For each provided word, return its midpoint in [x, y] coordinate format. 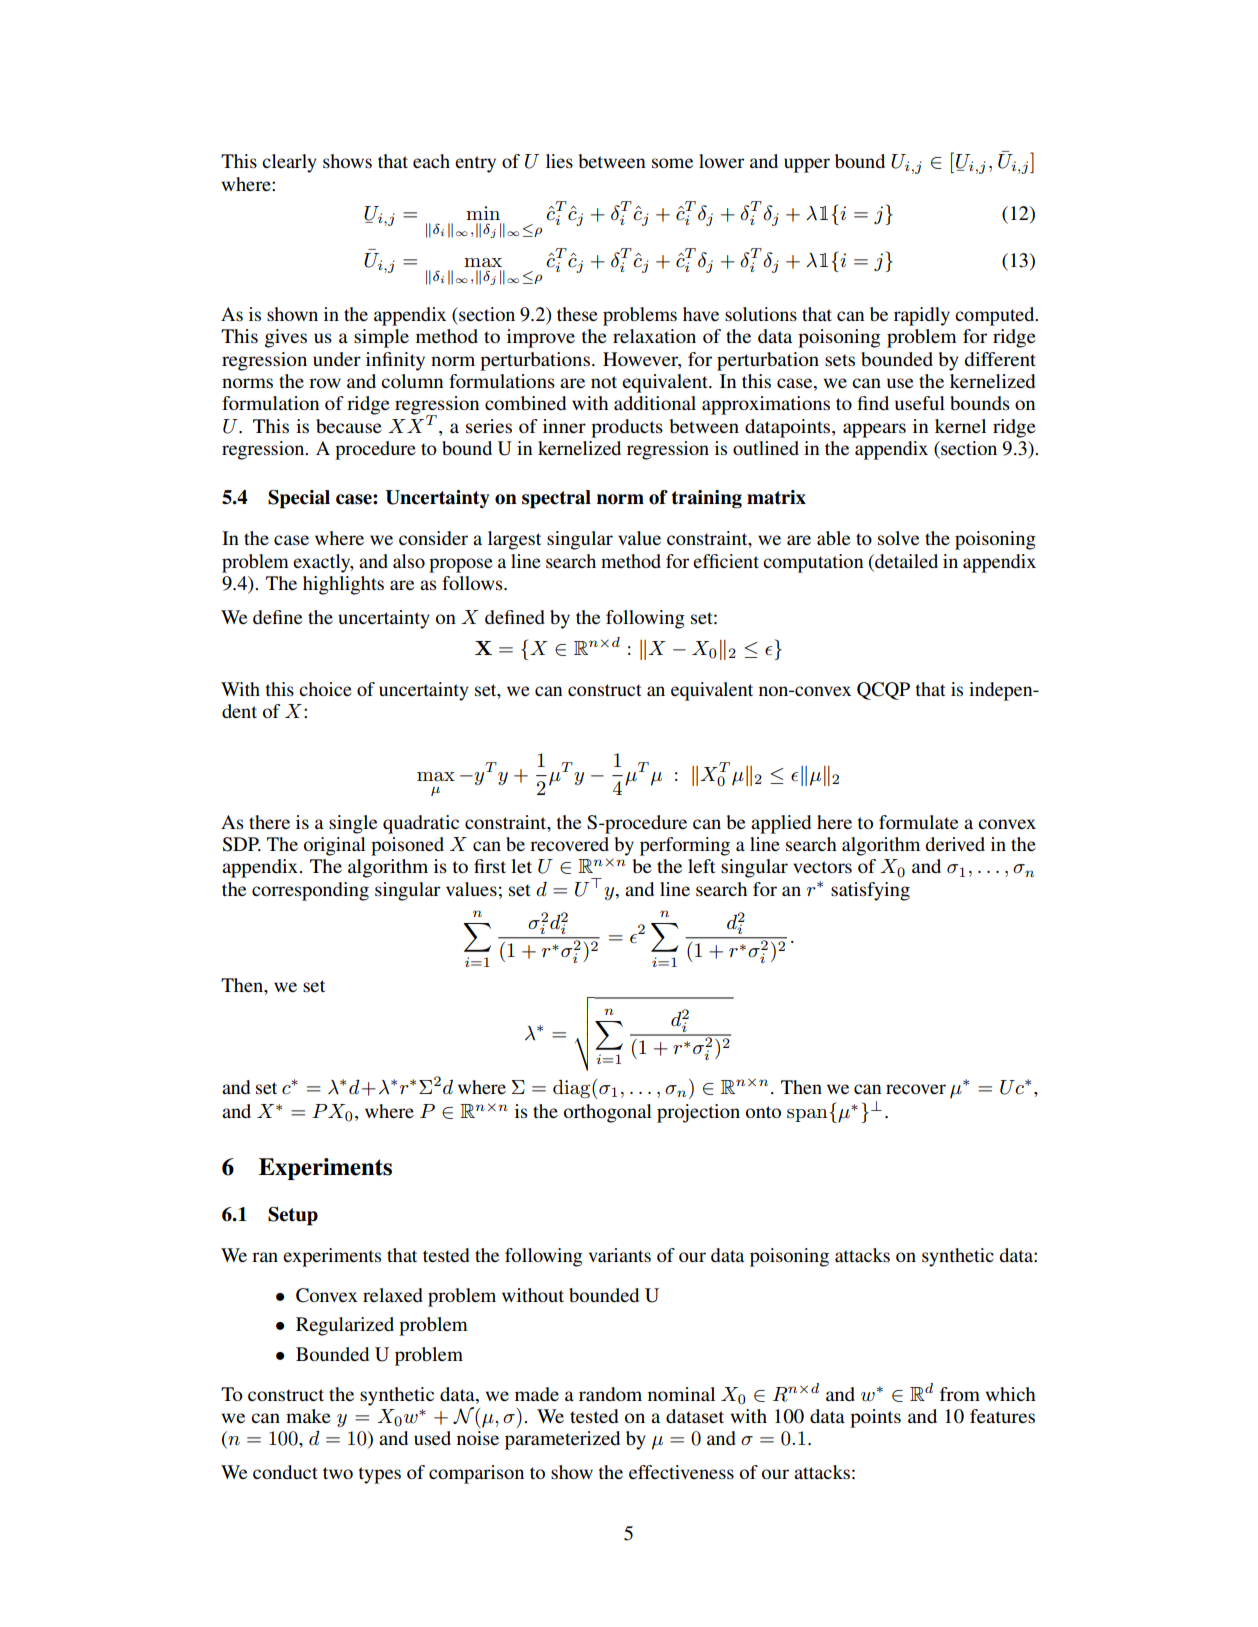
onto [763, 1112]
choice [325, 689]
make [308, 1416]
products [627, 428]
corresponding [310, 891]
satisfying [870, 891]
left [701, 866]
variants [620, 1255]
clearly [289, 163]
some [672, 163]
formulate [918, 822]
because [349, 426]
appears [874, 430]
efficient [726, 561]
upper [807, 165]
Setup [293, 1216]
